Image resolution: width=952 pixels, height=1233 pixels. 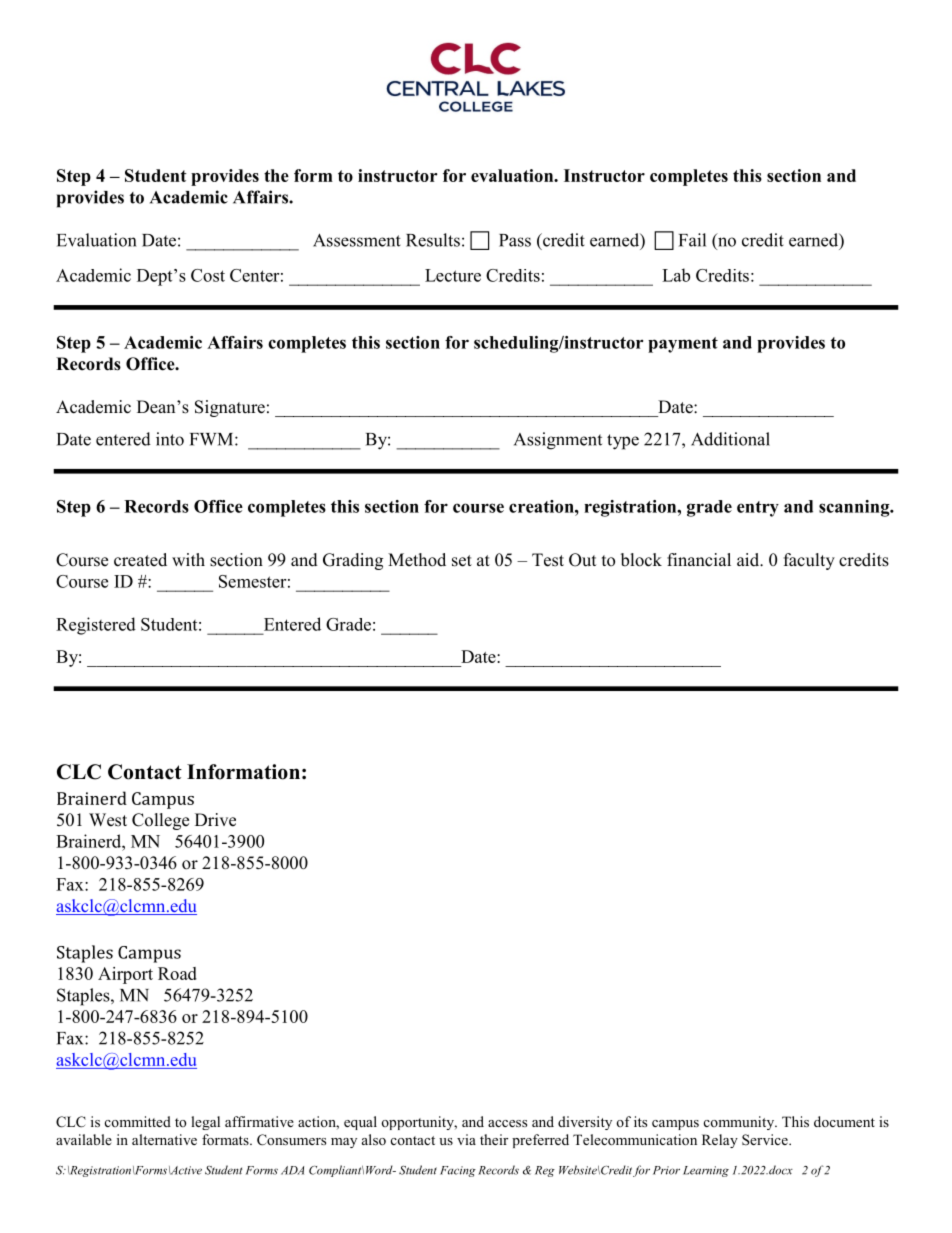 I want to click on Lecture, so click(x=453, y=275).
